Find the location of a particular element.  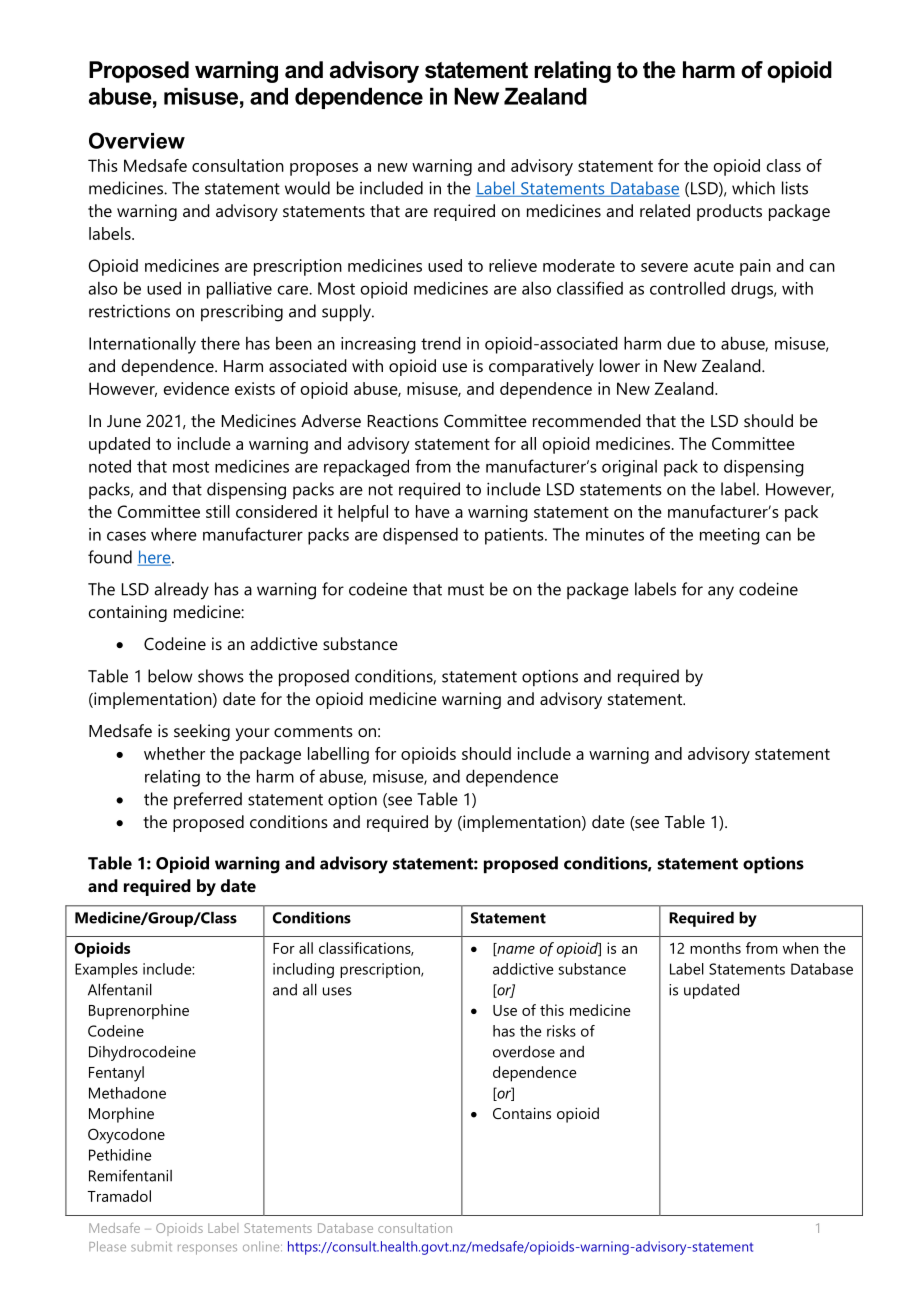

preferred is located at coordinates (208, 800).
